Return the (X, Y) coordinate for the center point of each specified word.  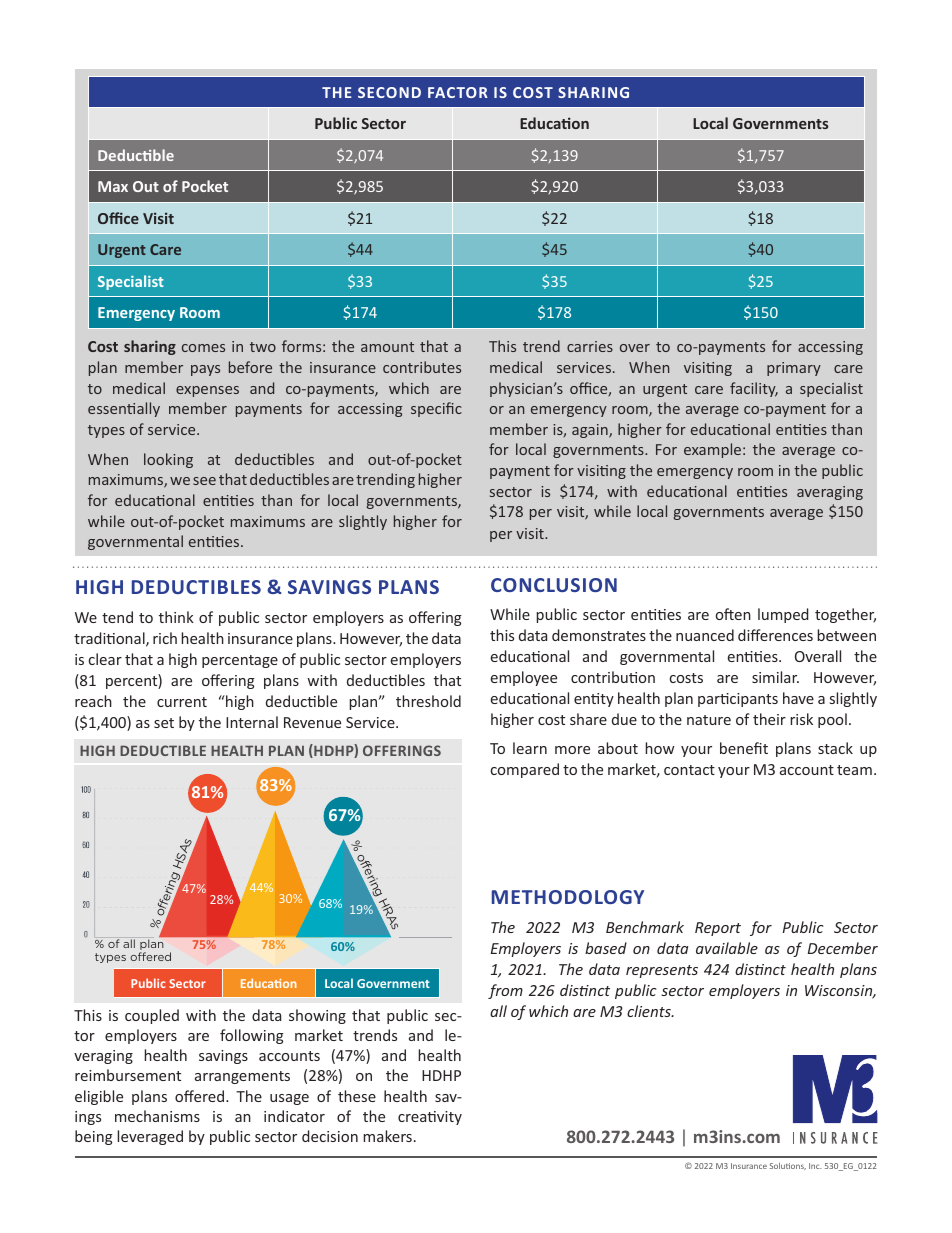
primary (794, 369)
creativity (430, 1118)
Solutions (787, 1166)
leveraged (150, 1137)
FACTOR (458, 92)
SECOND (389, 92)
